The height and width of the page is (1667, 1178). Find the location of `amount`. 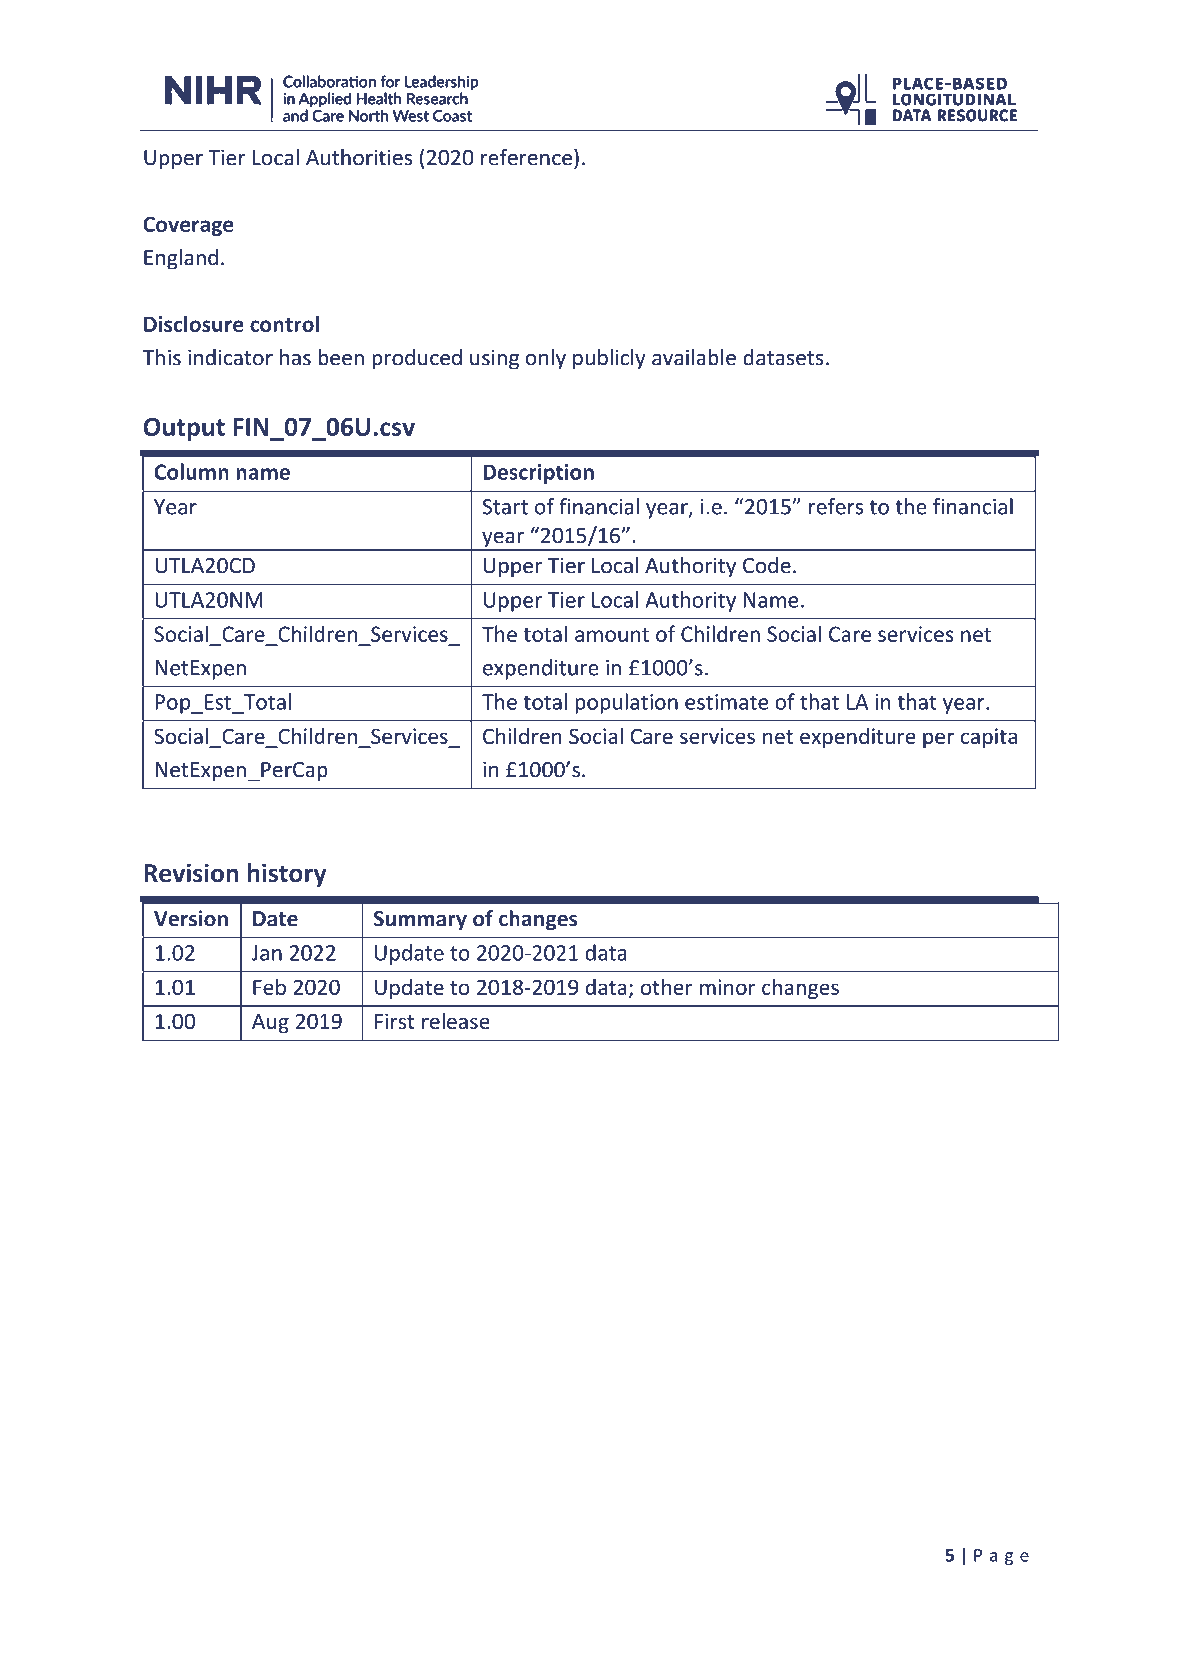

amount is located at coordinates (612, 635).
